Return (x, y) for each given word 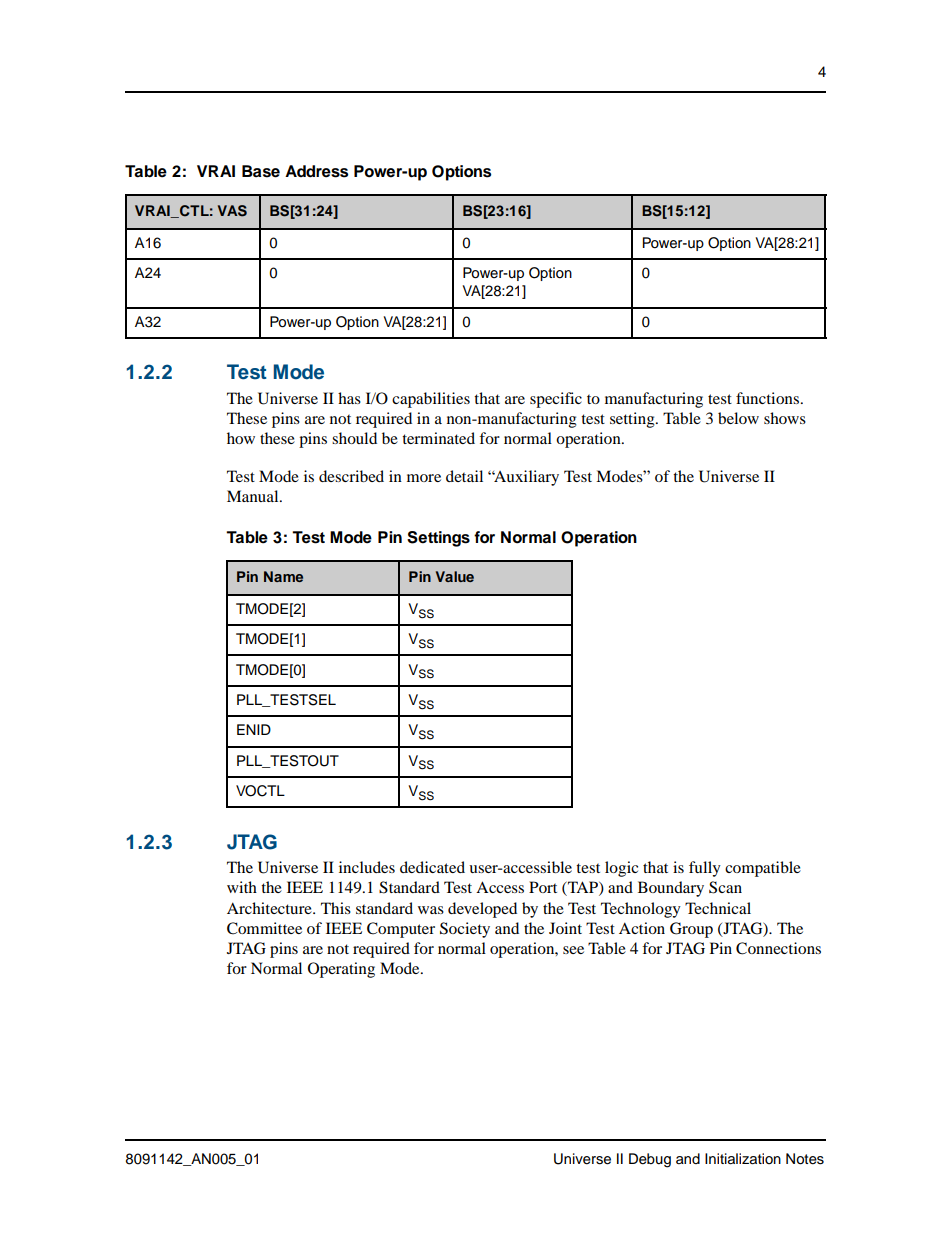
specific (556, 400)
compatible (763, 869)
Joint (565, 928)
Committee (264, 928)
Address (316, 171)
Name (283, 576)
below (738, 418)
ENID (254, 729)
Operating (341, 970)
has (349, 398)
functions (767, 398)
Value (455, 576)
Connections (778, 948)
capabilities (431, 400)
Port (543, 887)
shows (785, 418)
